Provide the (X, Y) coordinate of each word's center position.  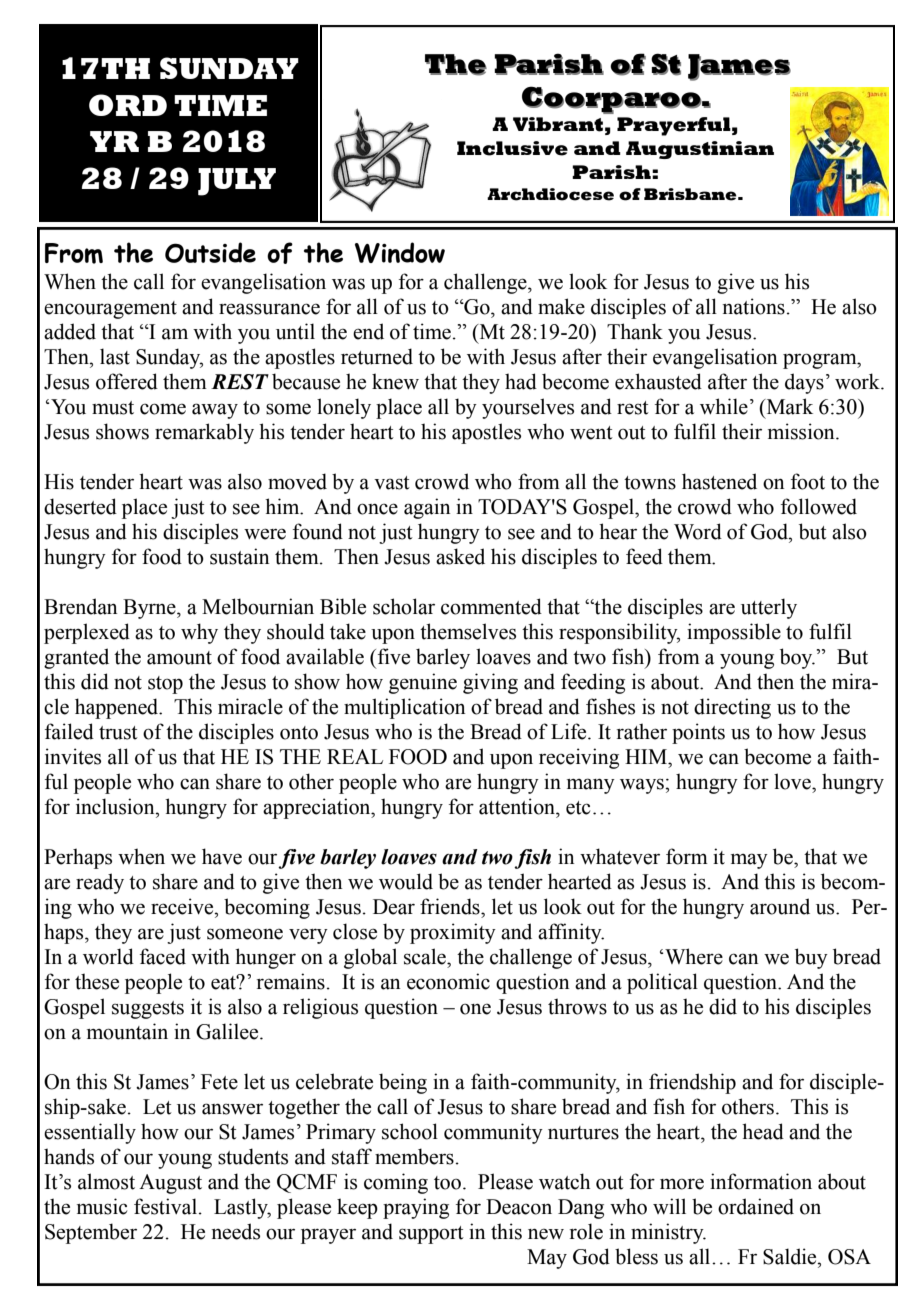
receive (183, 906)
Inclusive (512, 148)
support (431, 1235)
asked (460, 556)
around (780, 906)
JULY (237, 182)
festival (165, 1206)
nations (754, 306)
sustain (240, 556)
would (406, 881)
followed (819, 506)
